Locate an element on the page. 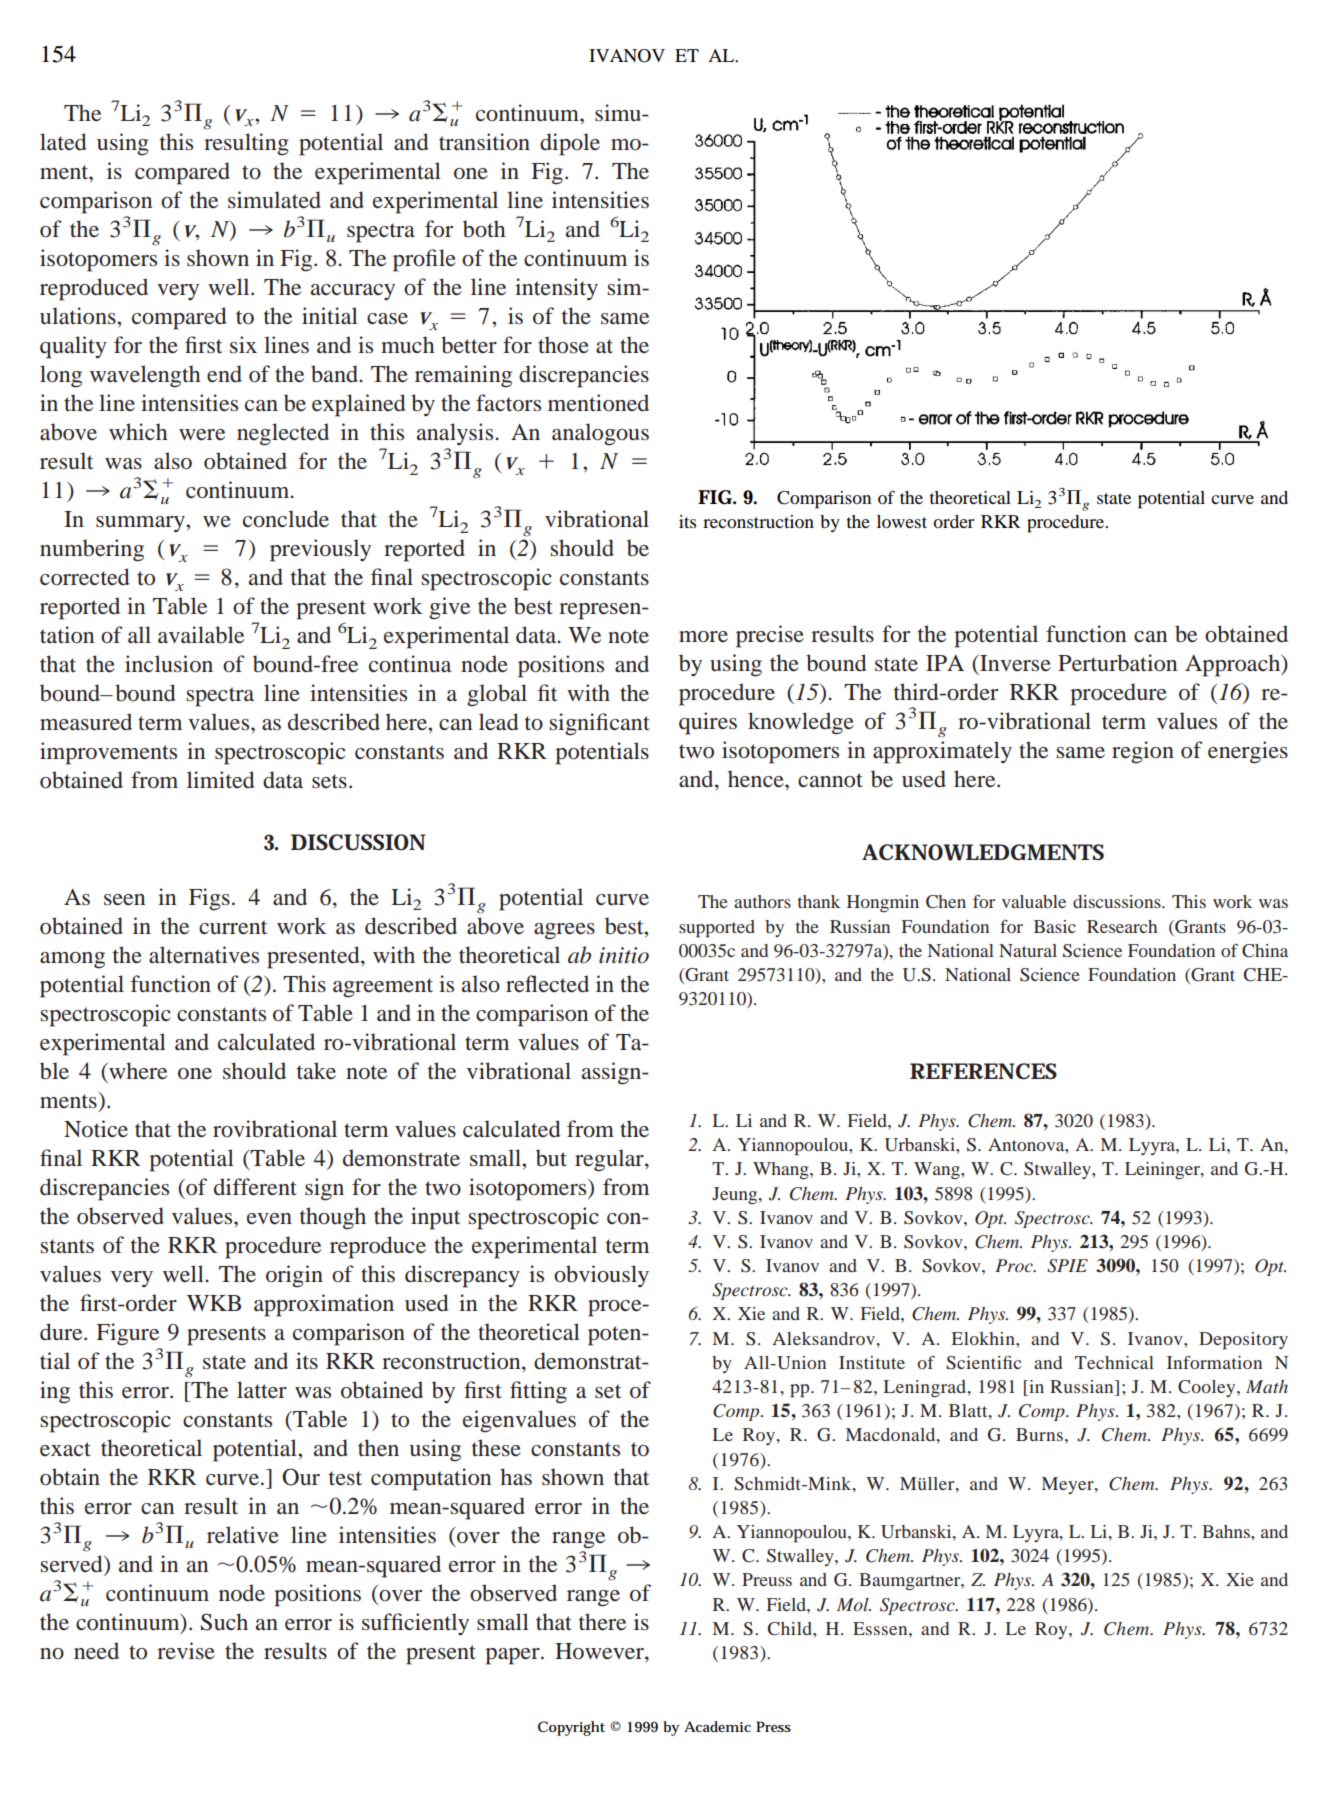  lowest is located at coordinates (902, 521).
